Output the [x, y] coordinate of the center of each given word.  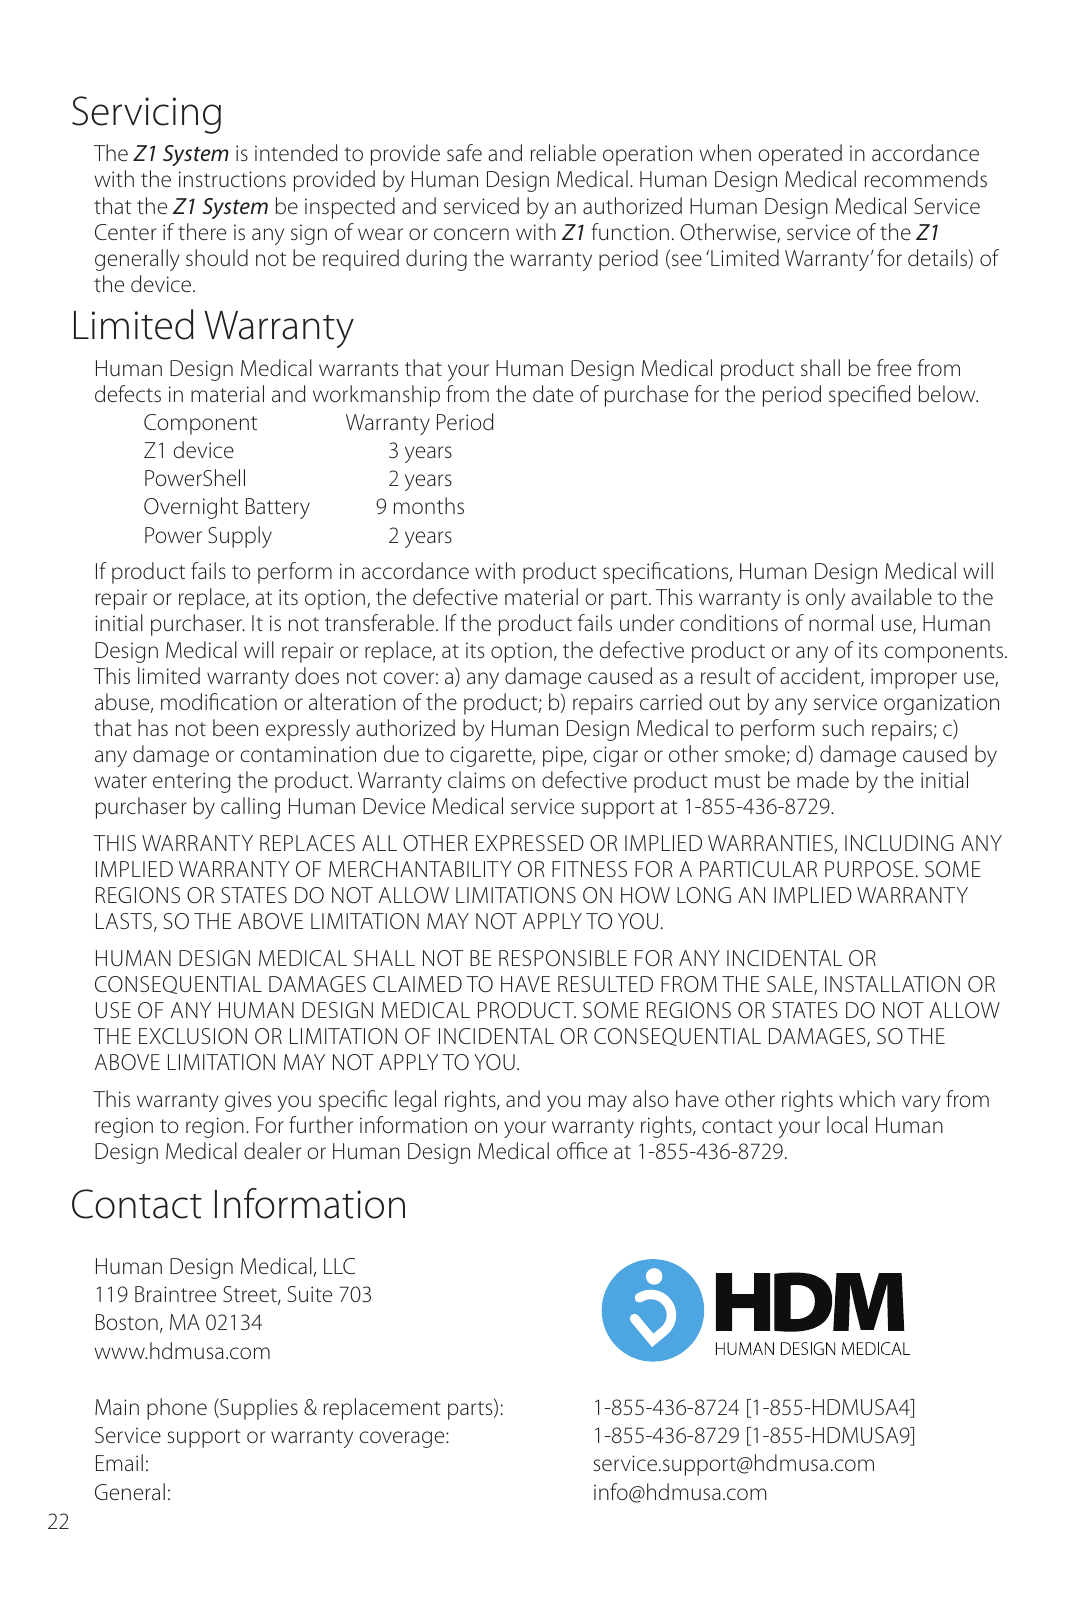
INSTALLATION [892, 984]
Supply [240, 537]
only [825, 599]
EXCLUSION [193, 1036]
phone [177, 1409]
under [647, 622]
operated [800, 155]
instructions [232, 179]
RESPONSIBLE [563, 958]
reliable [563, 153]
